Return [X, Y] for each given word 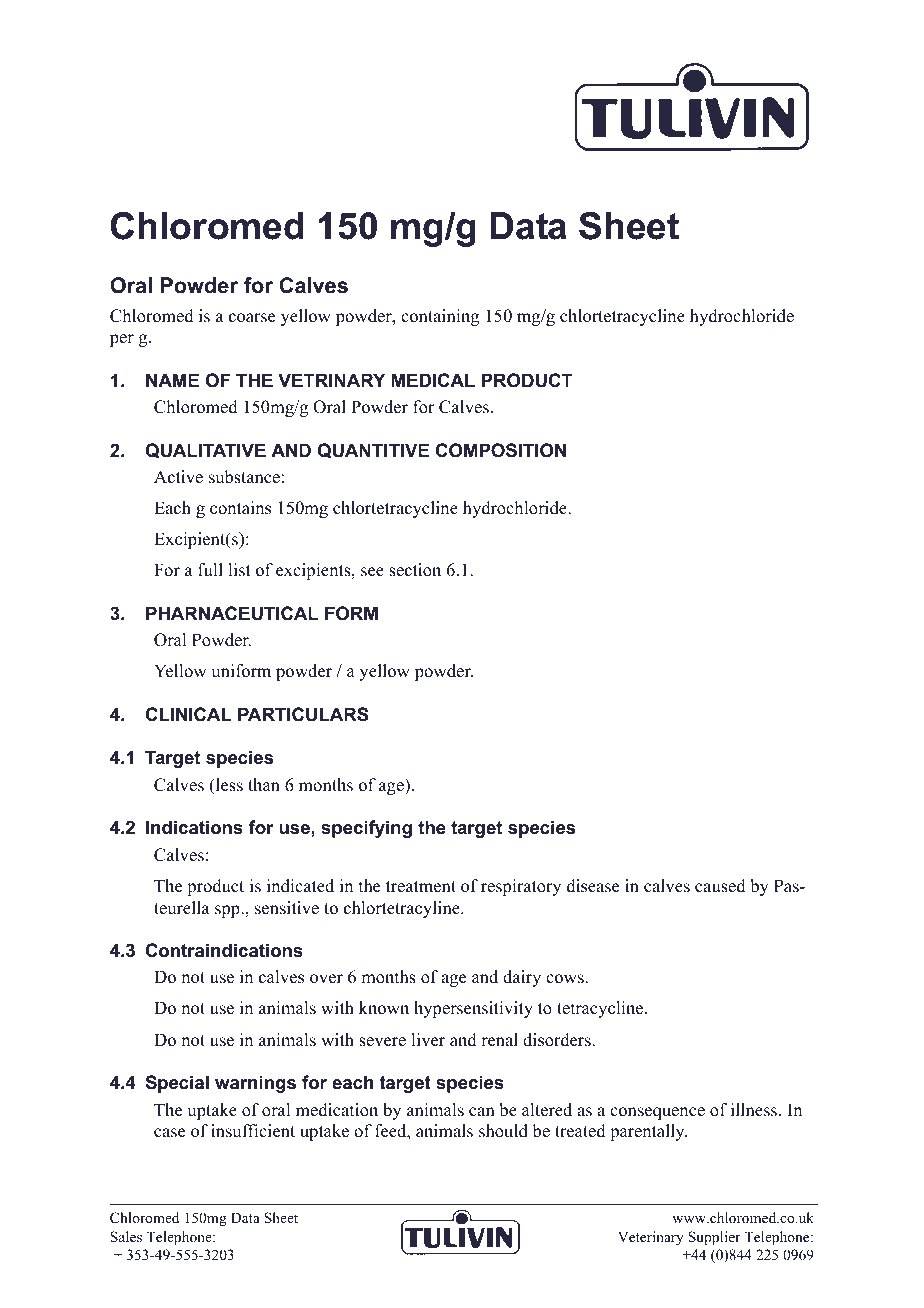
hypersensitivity [473, 1009]
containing [440, 317]
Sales [126, 1236]
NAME [172, 380]
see [372, 572]
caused [720, 886]
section [415, 570]
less [228, 785]
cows [566, 979]
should [503, 1131]
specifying [366, 829]
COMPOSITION [501, 450]
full [210, 570]
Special [177, 1084]
